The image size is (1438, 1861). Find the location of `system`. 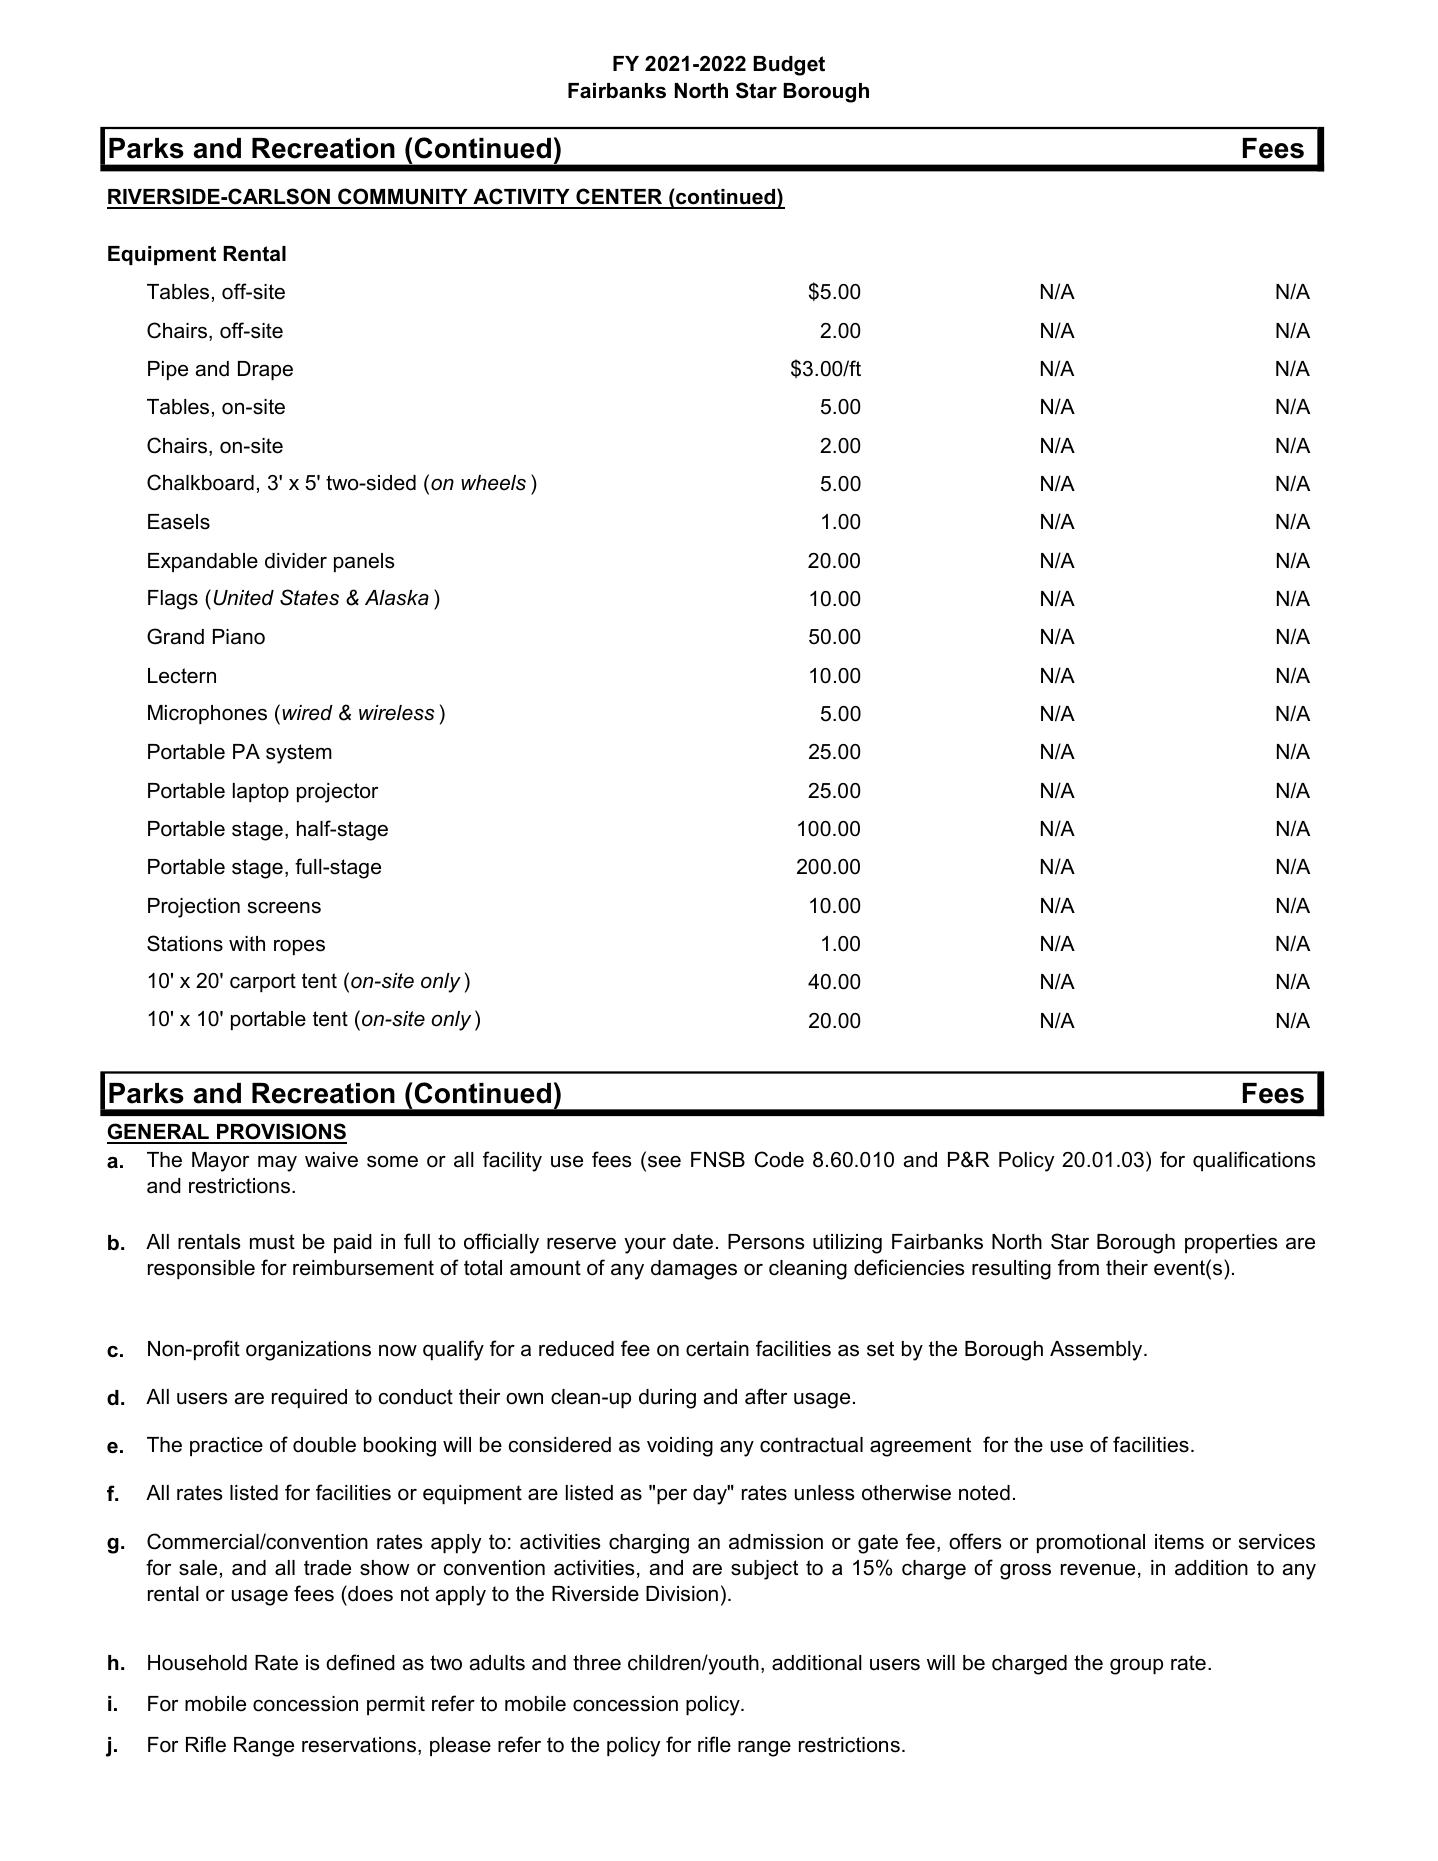

system is located at coordinates (299, 754).
